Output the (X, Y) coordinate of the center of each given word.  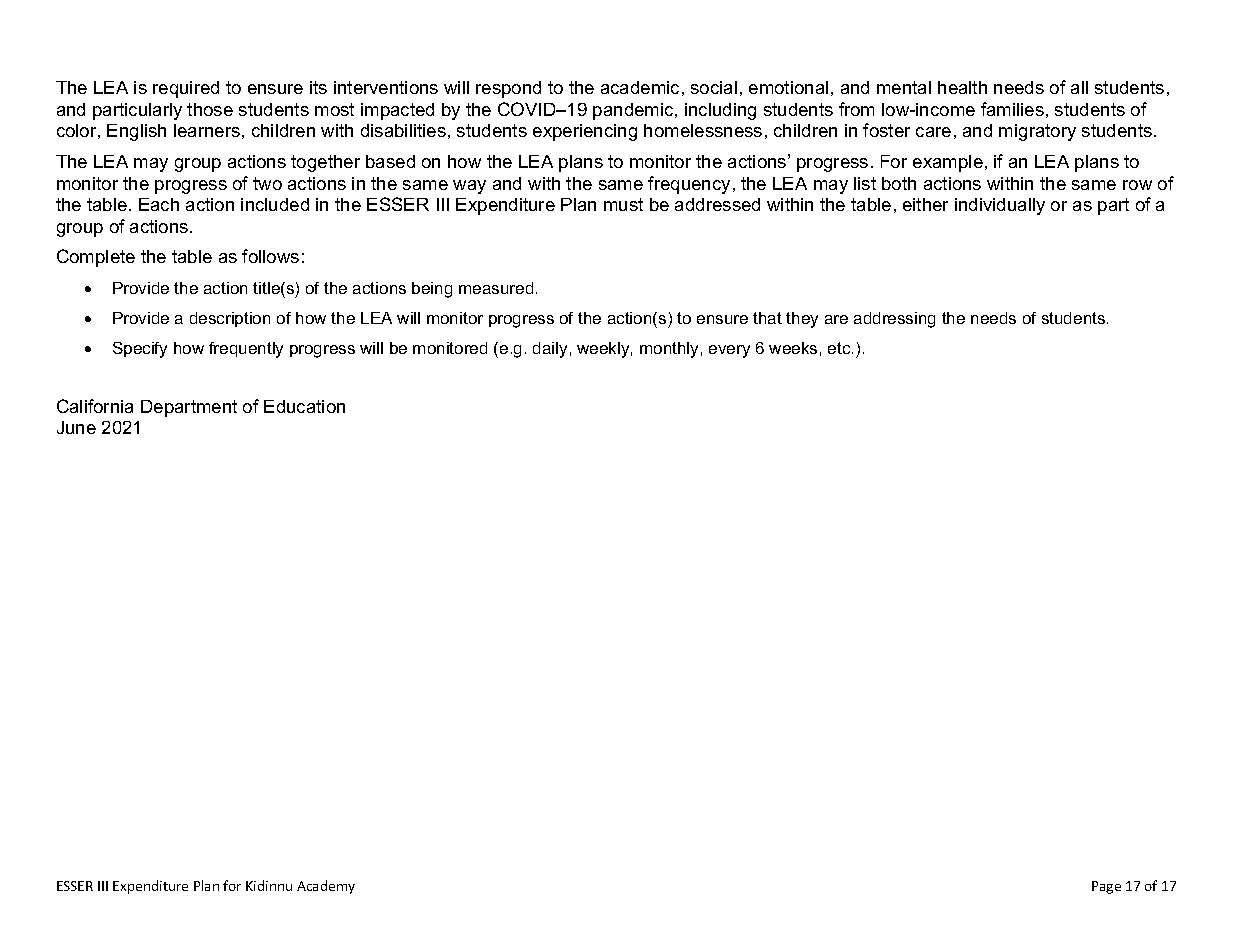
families (1012, 109)
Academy (326, 887)
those (210, 109)
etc (840, 348)
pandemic (634, 111)
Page (1106, 887)
